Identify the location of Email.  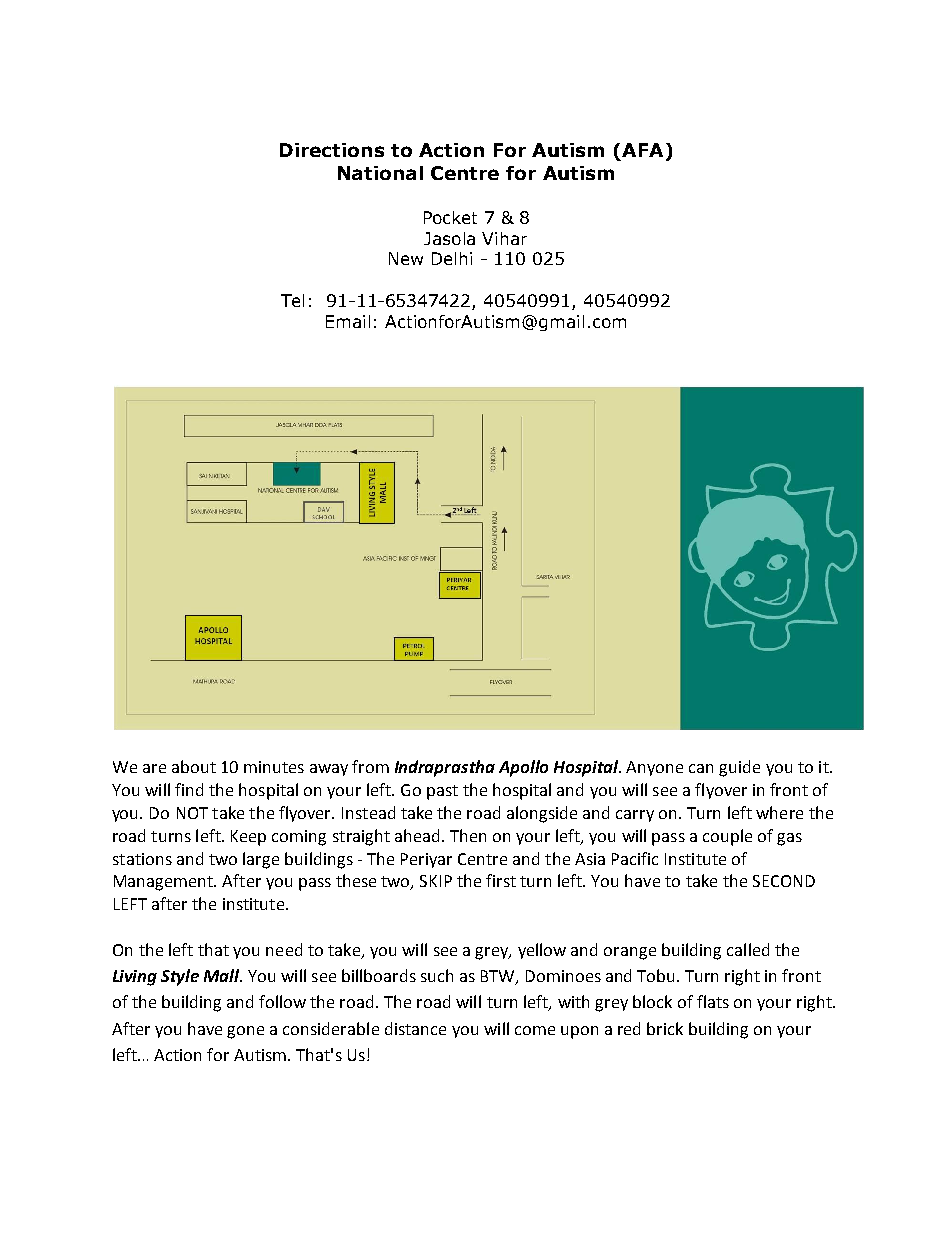
(348, 321).
